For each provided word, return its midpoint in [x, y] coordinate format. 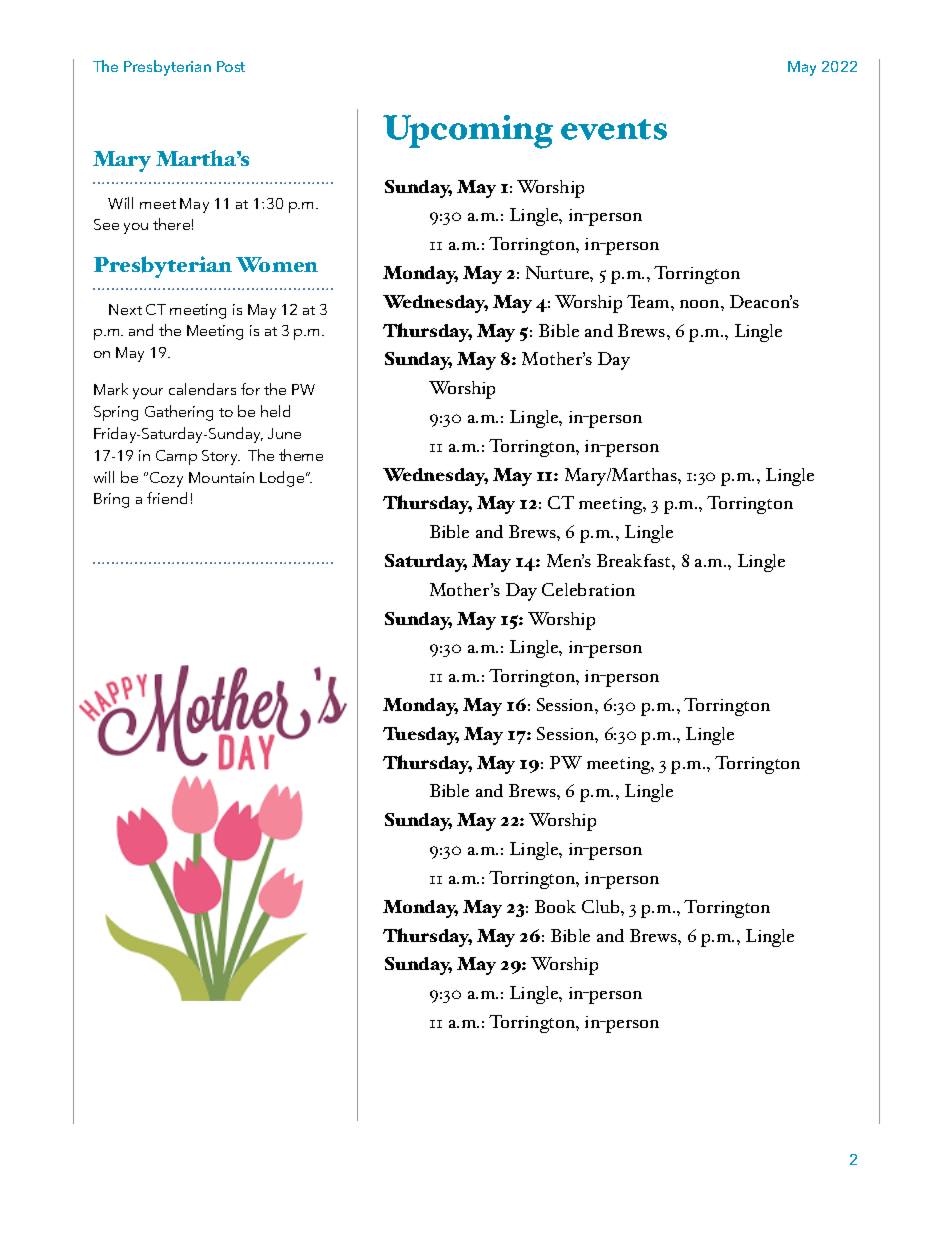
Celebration [588, 589]
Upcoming [468, 132]
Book [555, 906]
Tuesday [421, 736]
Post [231, 66]
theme [301, 455]
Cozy [166, 479]
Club [602, 906]
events [614, 129]
